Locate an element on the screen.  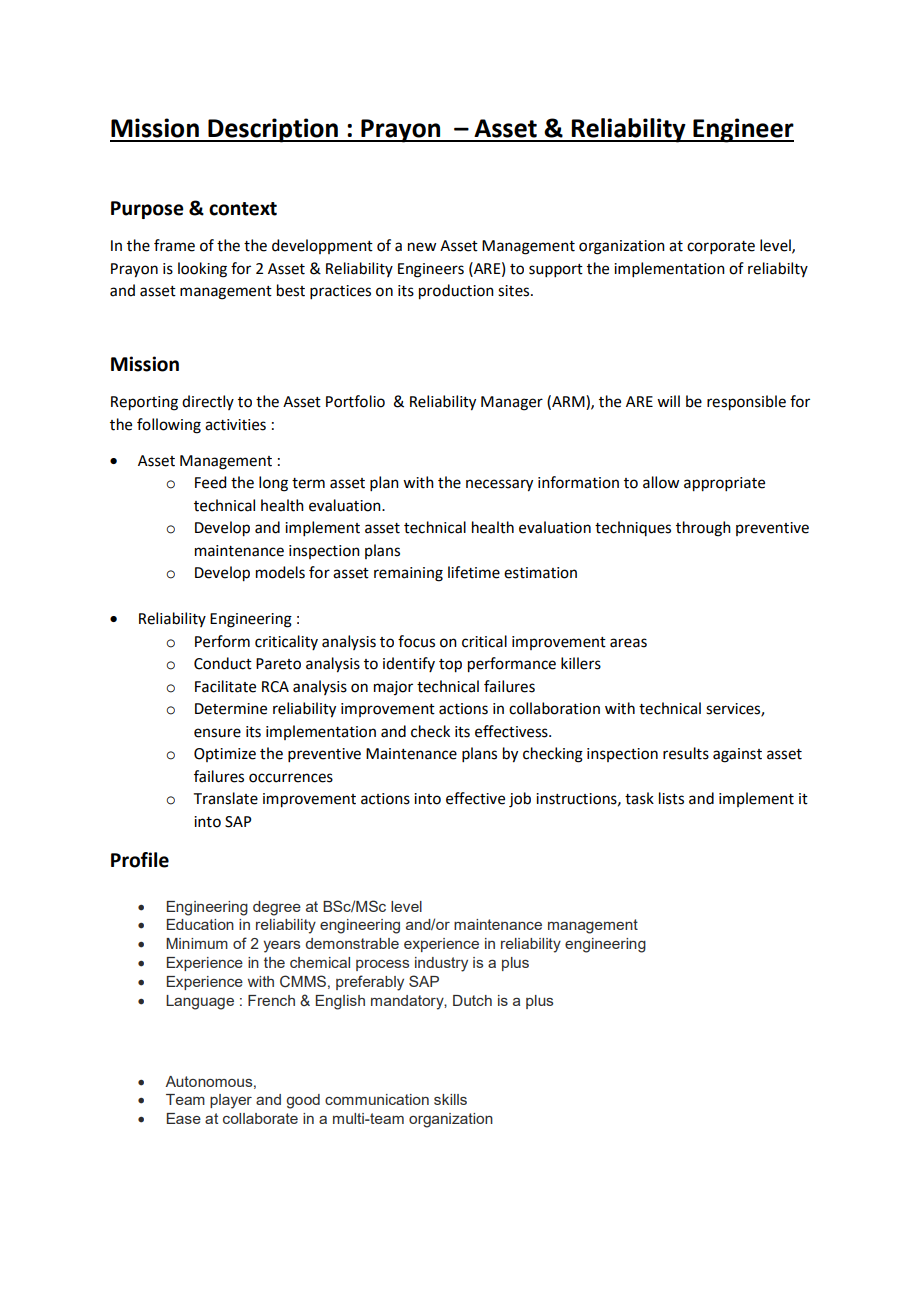
will is located at coordinates (668, 401).
